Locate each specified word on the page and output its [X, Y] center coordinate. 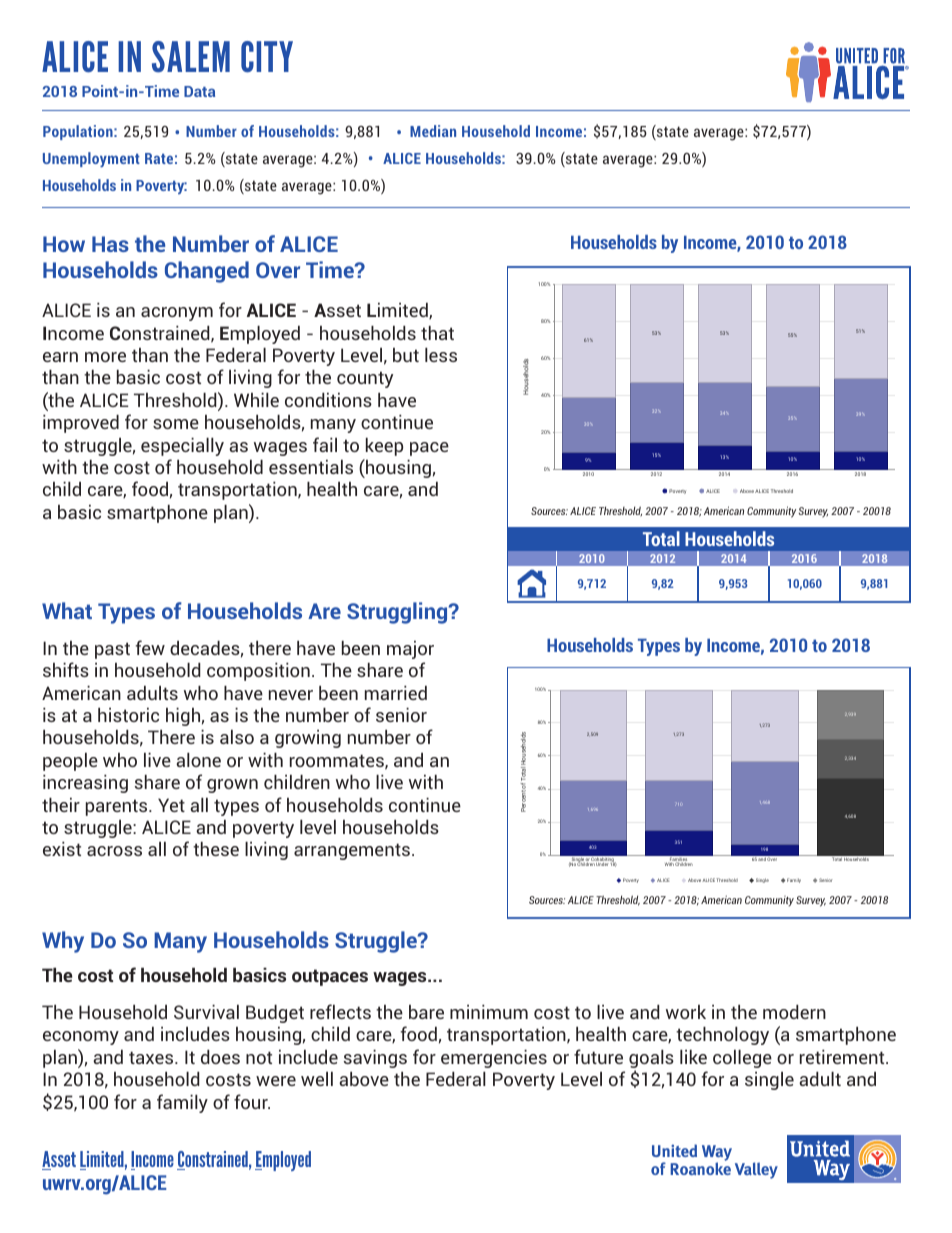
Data [199, 91]
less [441, 354]
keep [384, 446]
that [437, 332]
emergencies [494, 1058]
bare [426, 1012]
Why [63, 942]
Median [433, 131]
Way [717, 1154]
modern [794, 1011]
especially [182, 446]
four [252, 1101]
